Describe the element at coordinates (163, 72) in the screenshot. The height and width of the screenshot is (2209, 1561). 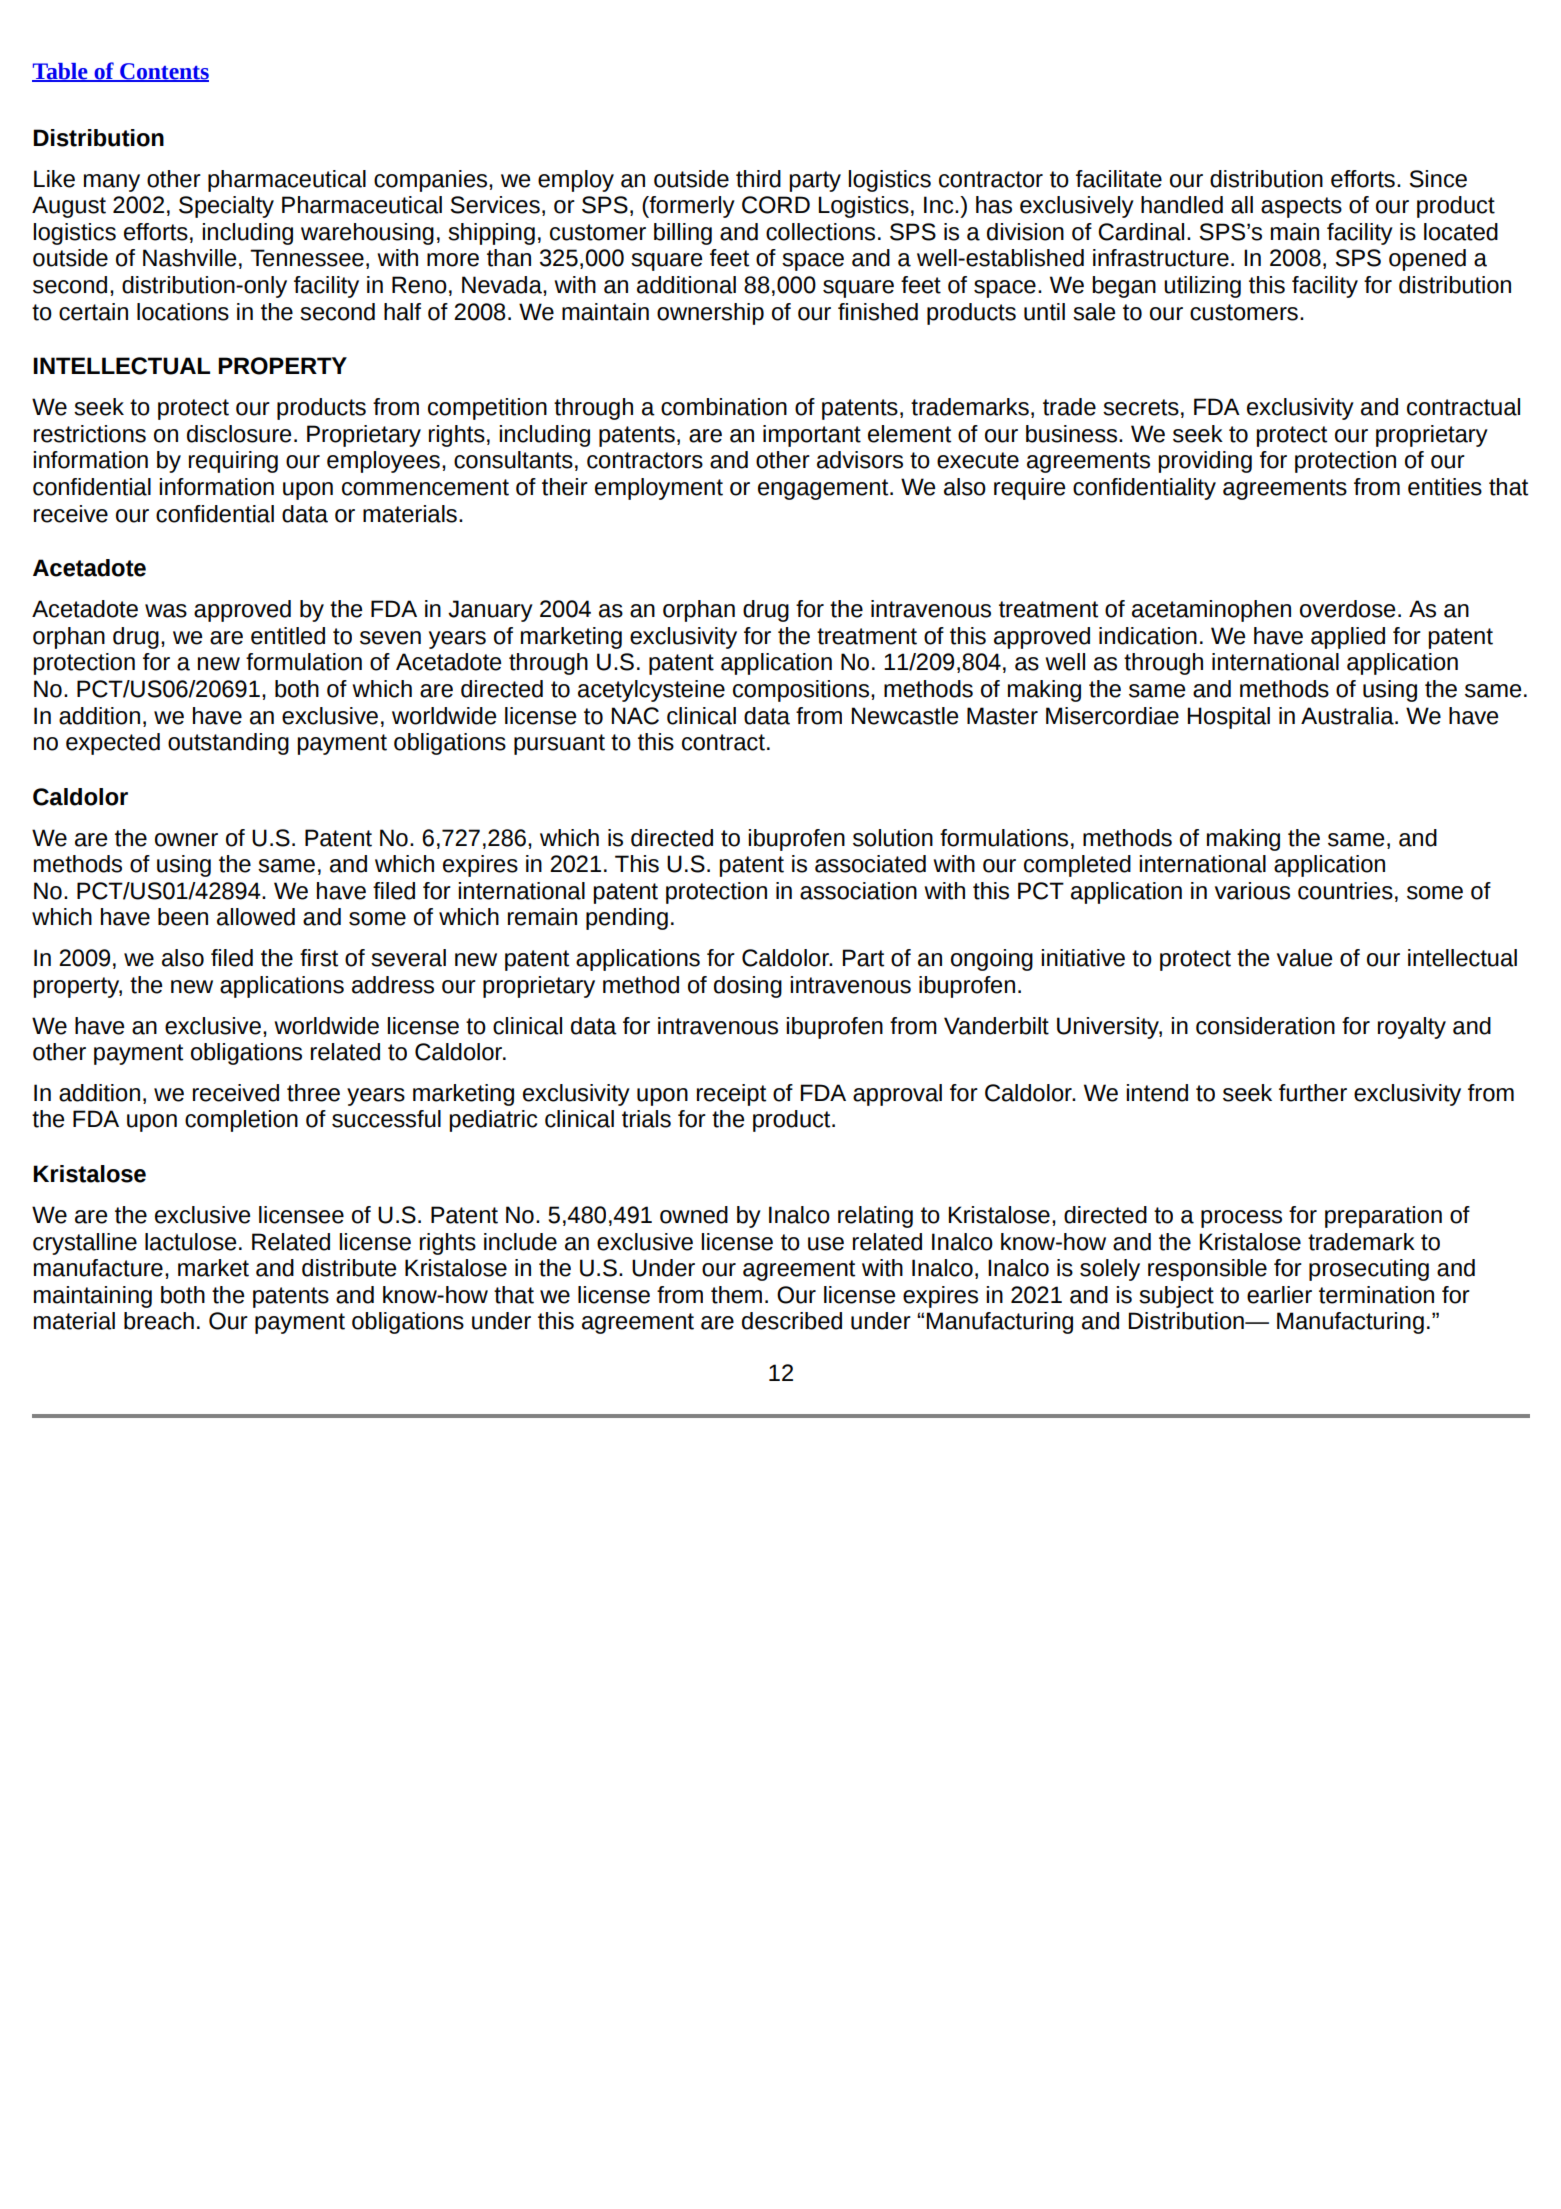
I see `Contents` at that location.
